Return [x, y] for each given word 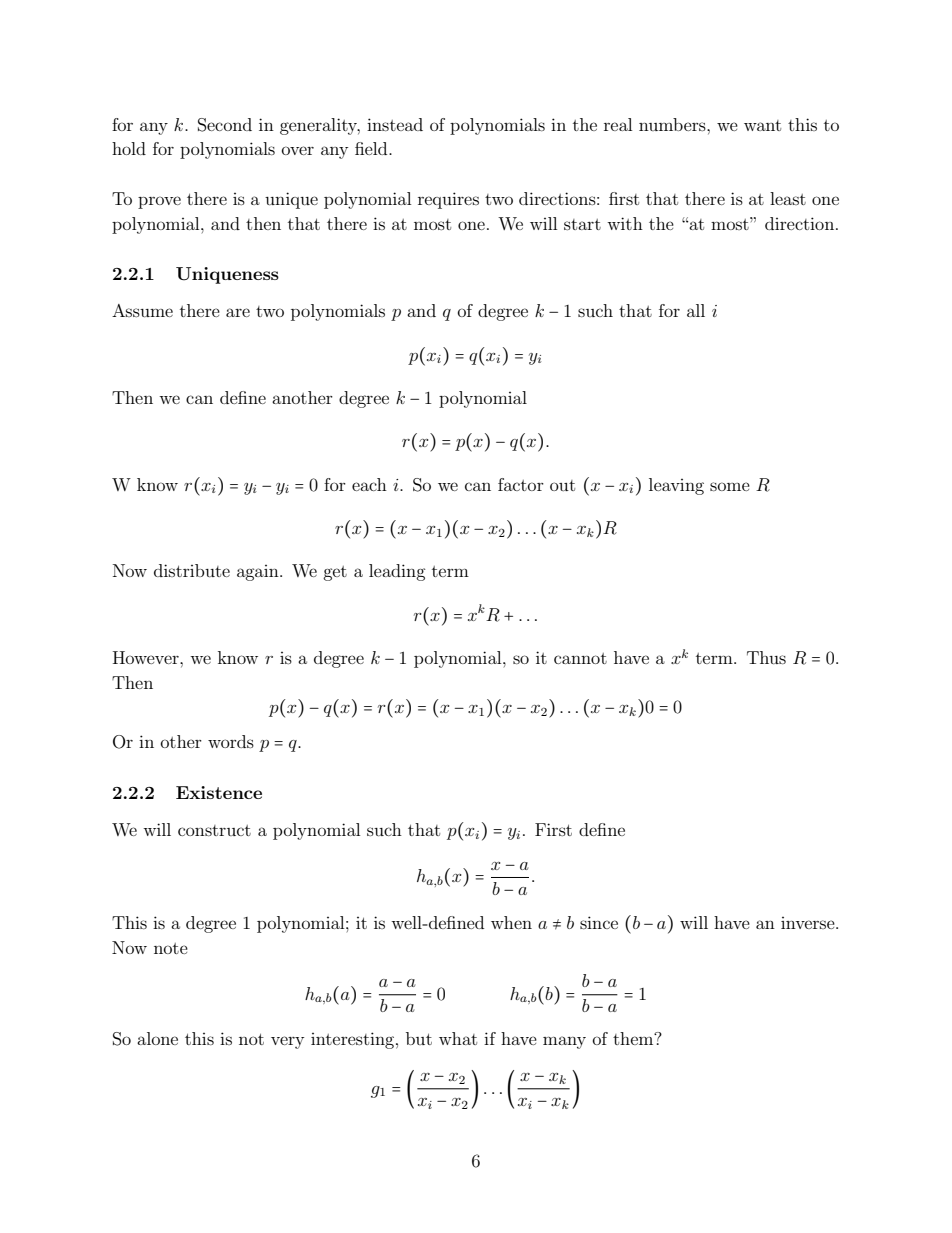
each [369, 484]
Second [225, 125]
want [762, 125]
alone [157, 1038]
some [730, 486]
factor [521, 484]
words [231, 741]
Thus [766, 657]
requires [448, 200]
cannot [580, 658]
